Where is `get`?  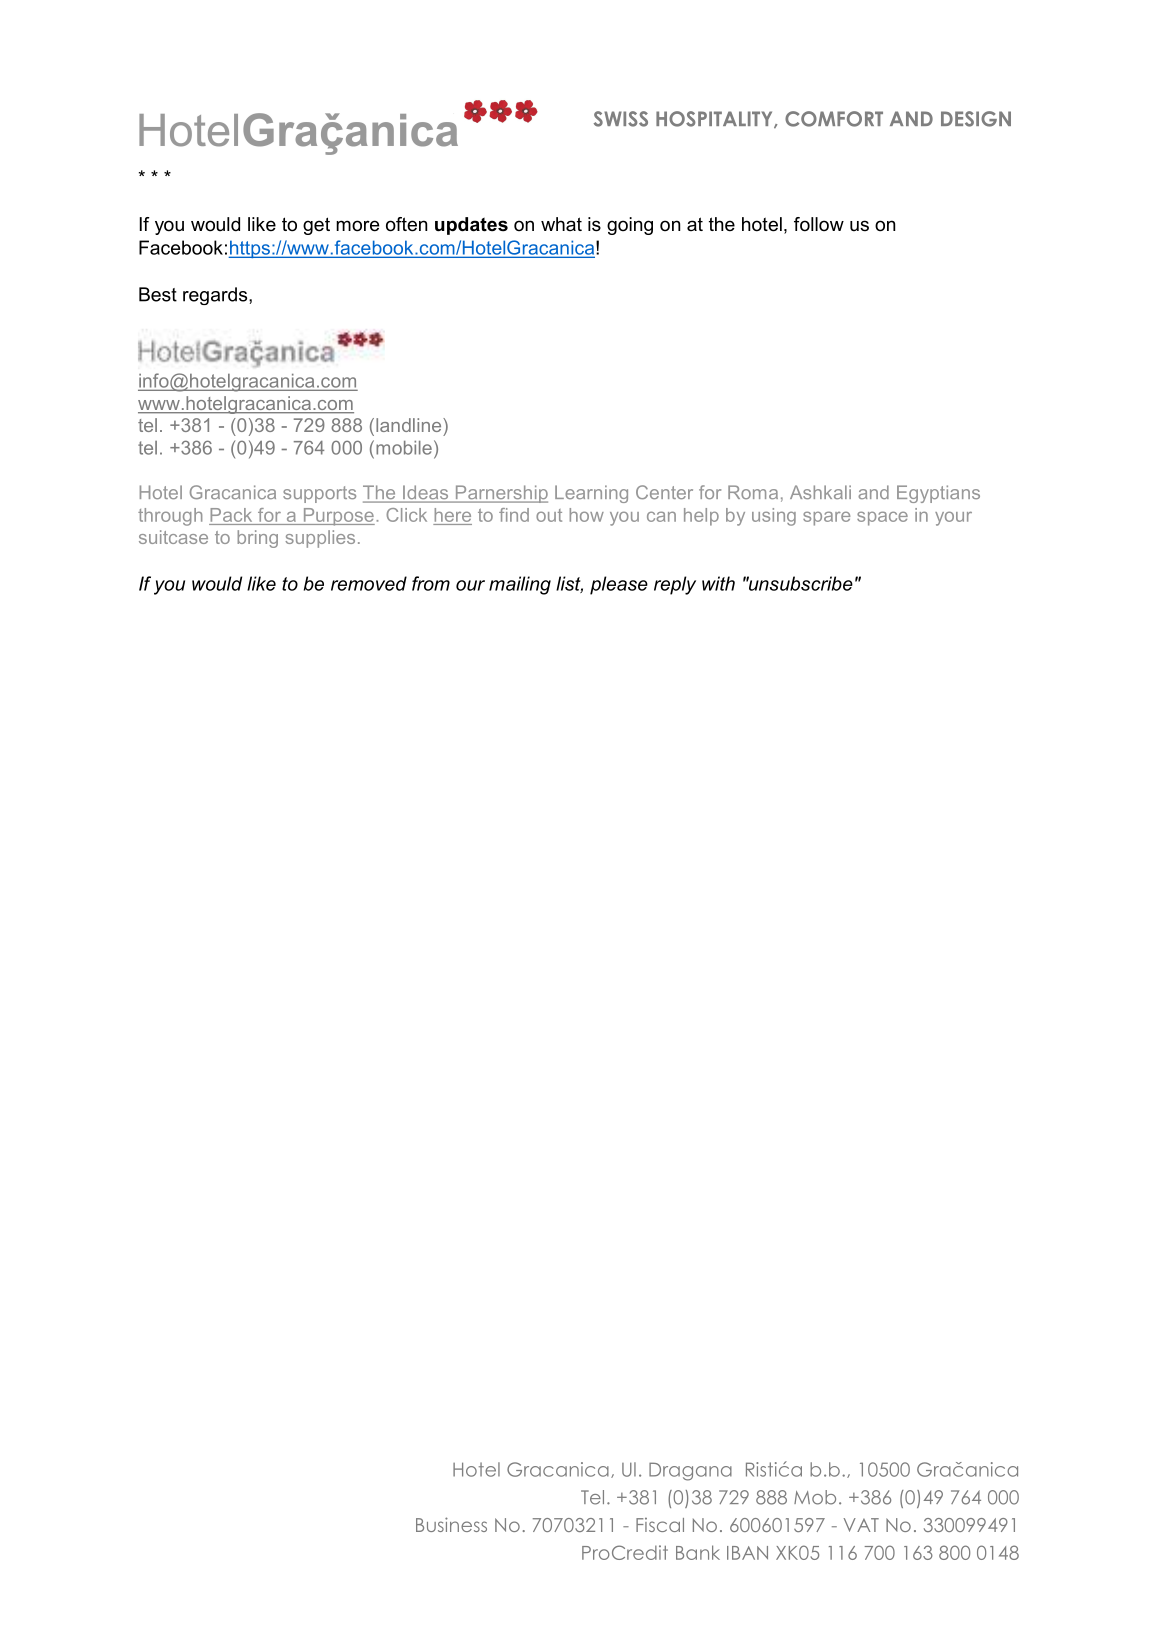 get is located at coordinates (316, 226).
